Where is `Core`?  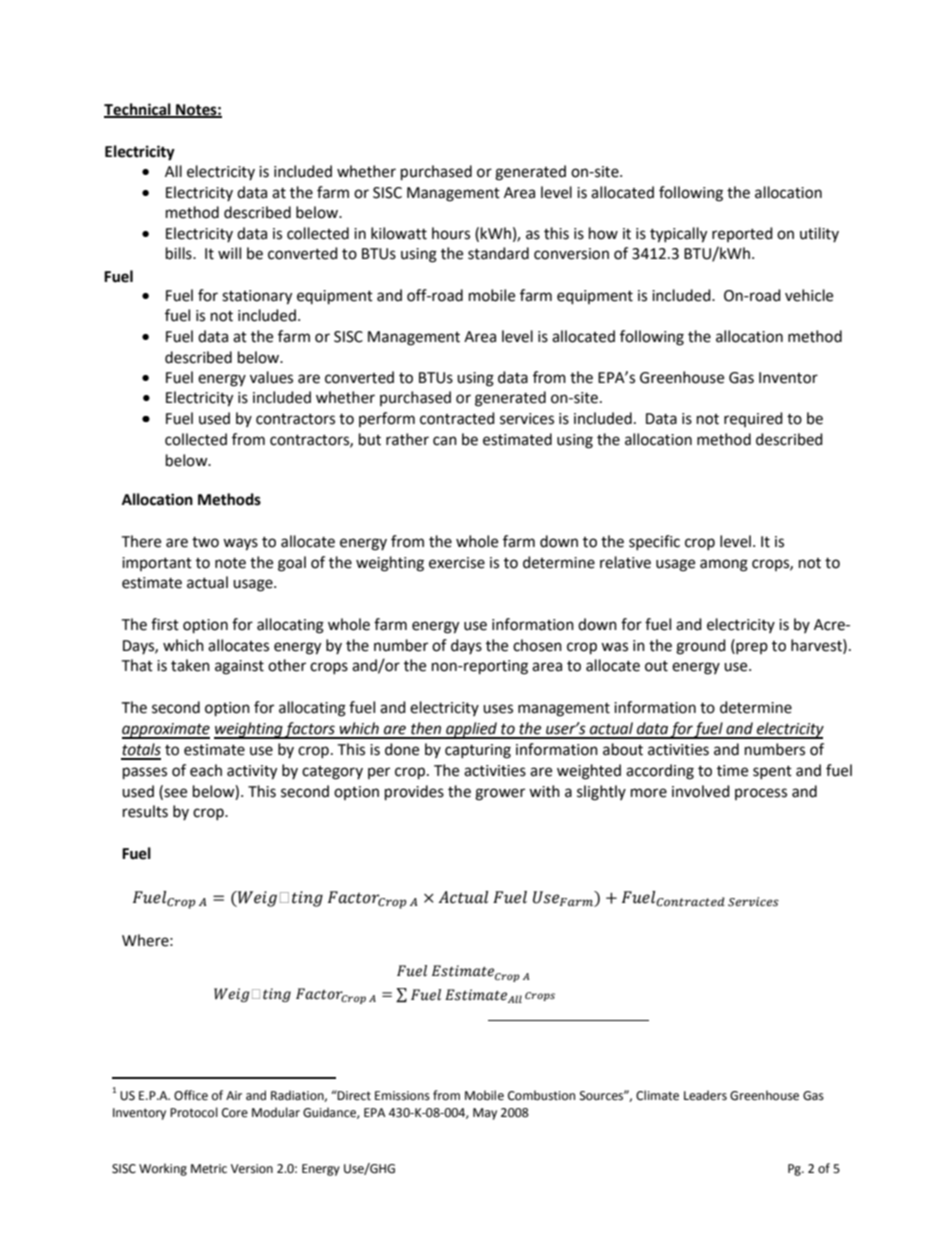 Core is located at coordinates (235, 1113).
